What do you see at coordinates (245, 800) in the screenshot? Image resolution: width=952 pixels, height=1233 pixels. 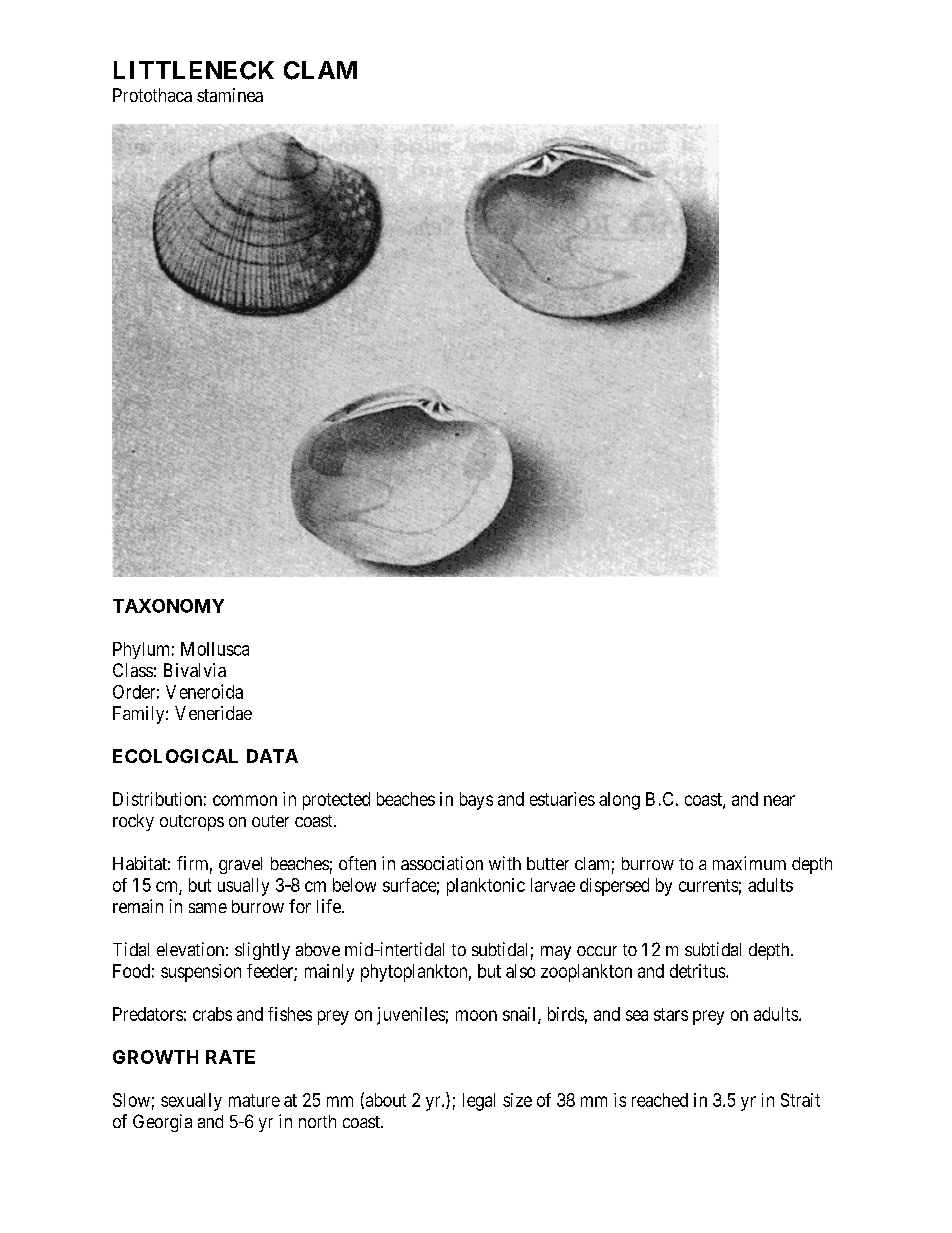 I see `common` at bounding box center [245, 800].
